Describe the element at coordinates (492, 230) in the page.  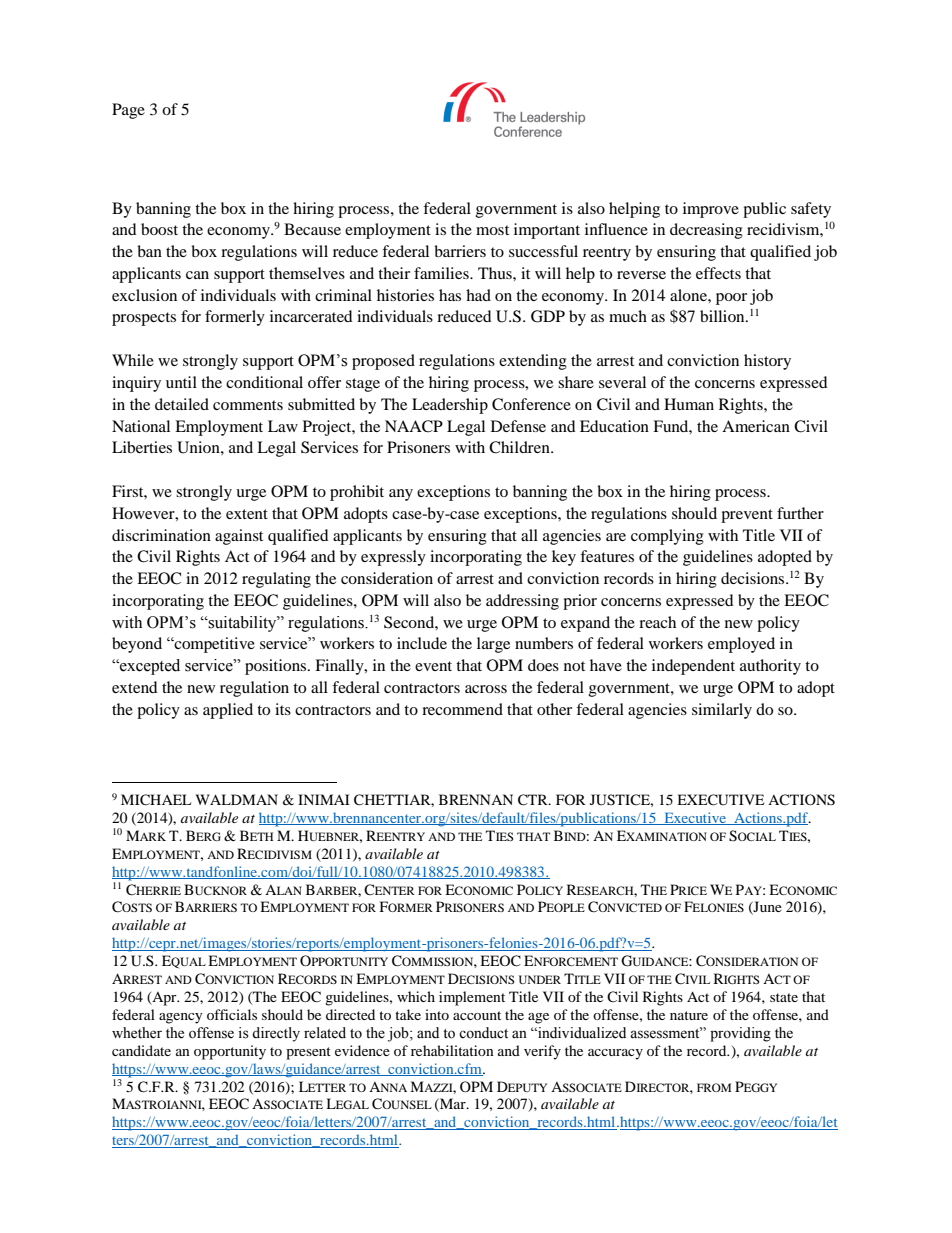
I see `most` at that location.
